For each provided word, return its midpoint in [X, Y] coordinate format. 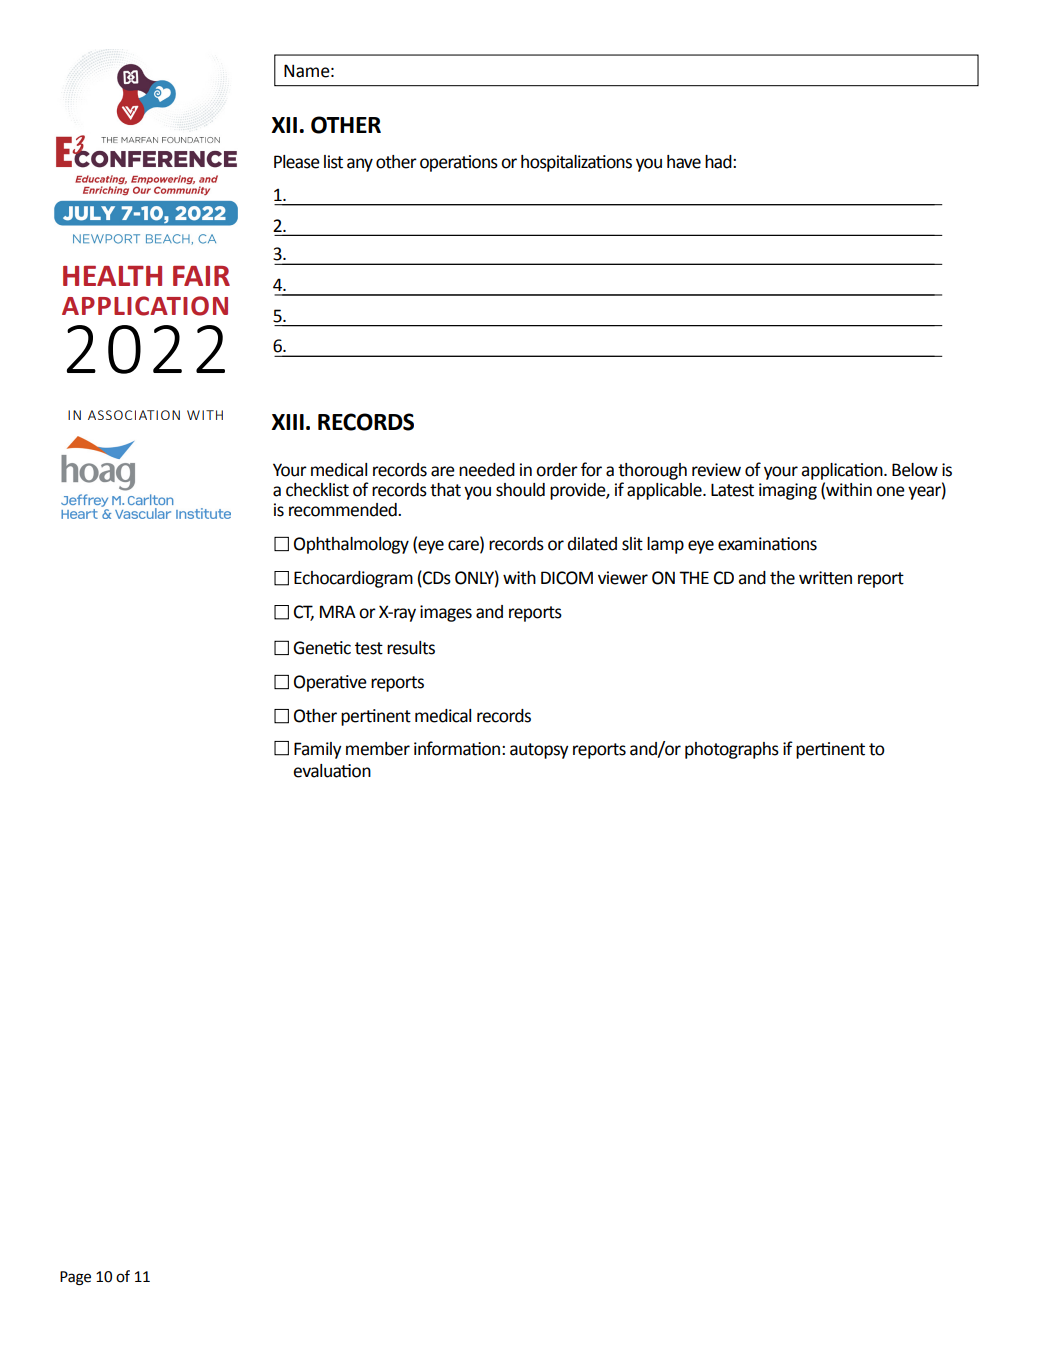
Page [75, 1278]
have [684, 162]
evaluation [332, 771]
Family [318, 750]
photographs [732, 750]
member [378, 749]
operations [459, 163]
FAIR [201, 276]
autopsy [539, 751]
